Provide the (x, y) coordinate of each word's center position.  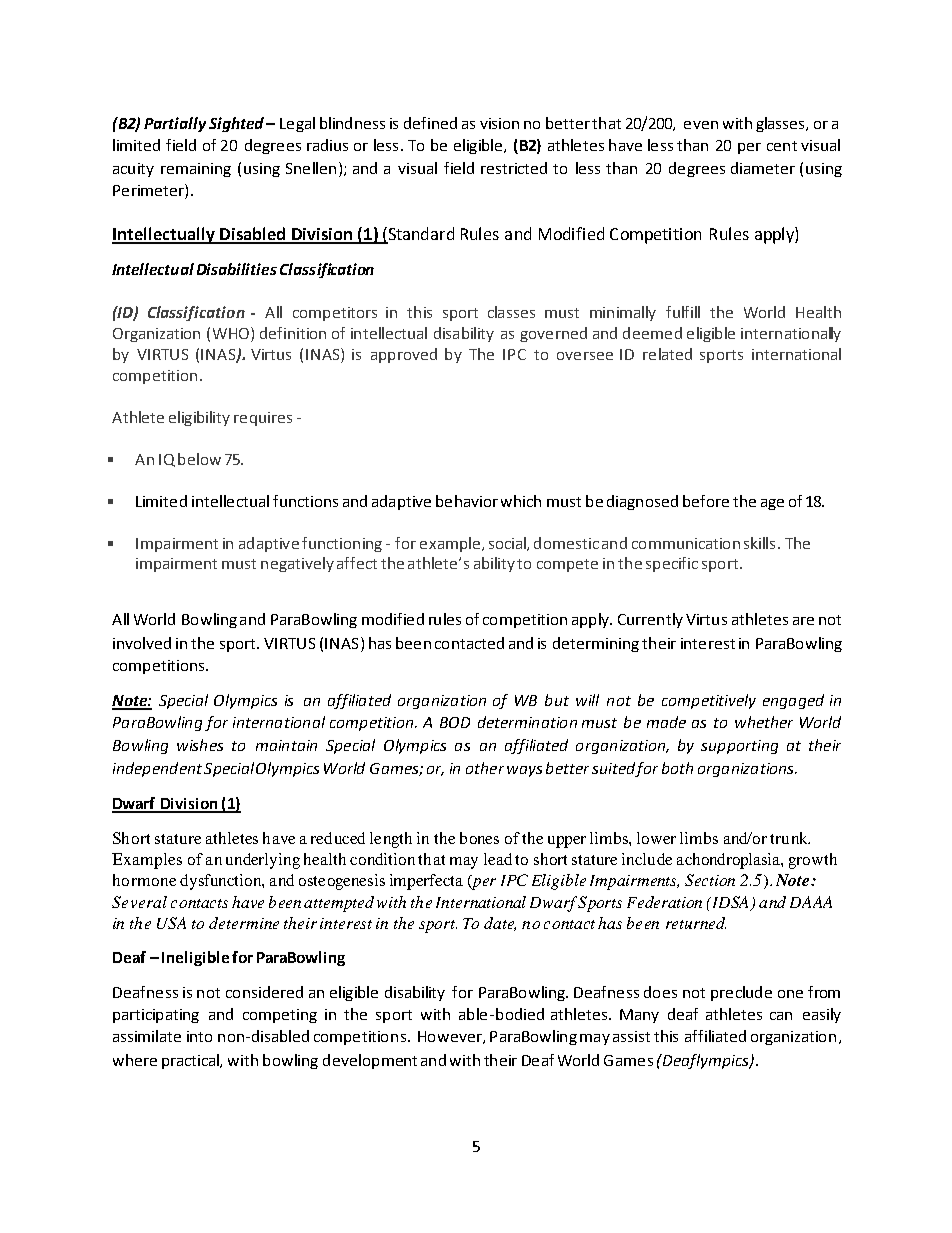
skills (759, 543)
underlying (263, 861)
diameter (763, 168)
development (370, 1061)
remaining (196, 170)
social (508, 544)
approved (404, 355)
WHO (231, 333)
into (199, 1036)
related (667, 354)
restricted (514, 168)
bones (479, 838)
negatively (297, 564)
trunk (790, 838)
